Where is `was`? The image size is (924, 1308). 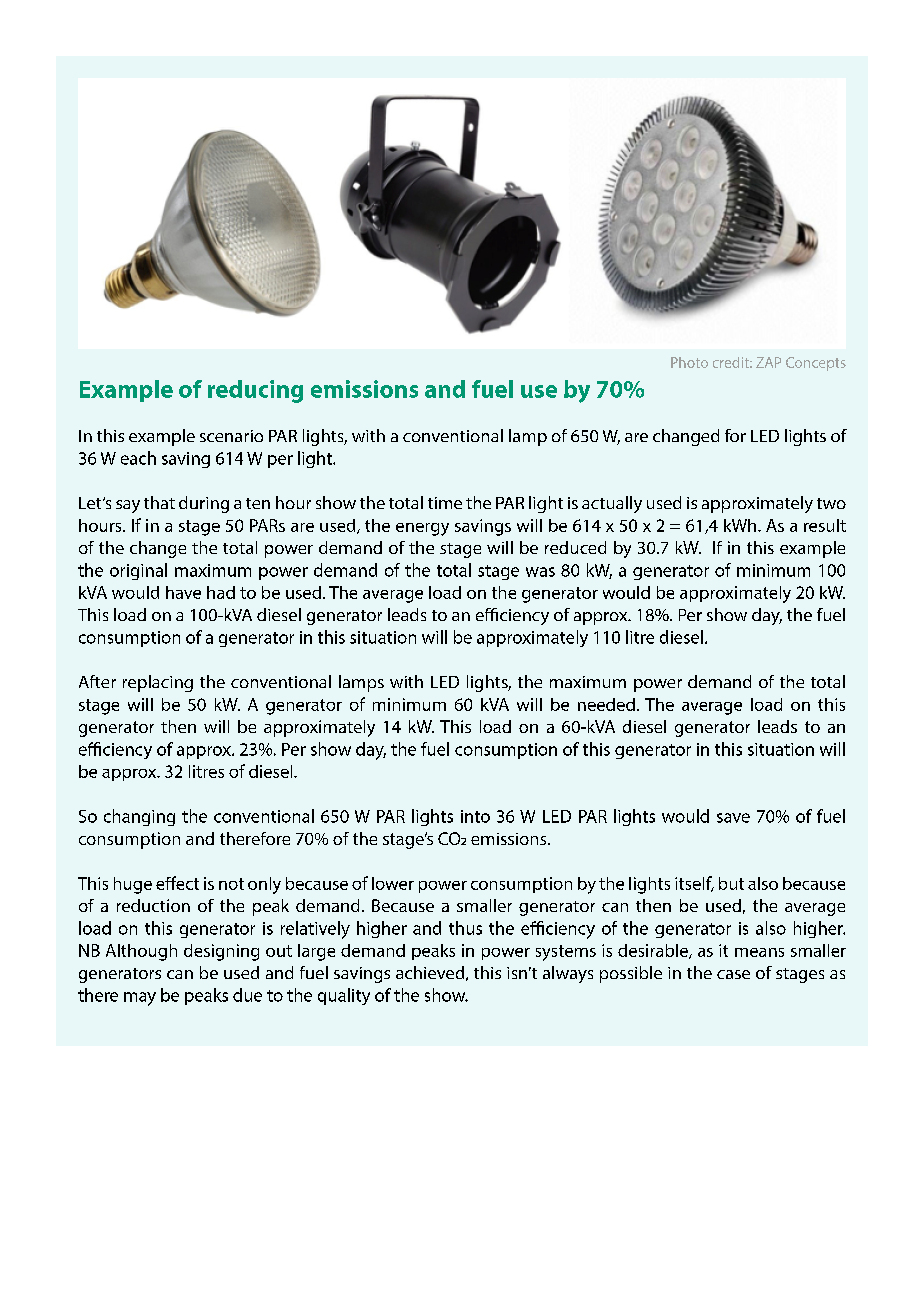
was is located at coordinates (540, 572).
